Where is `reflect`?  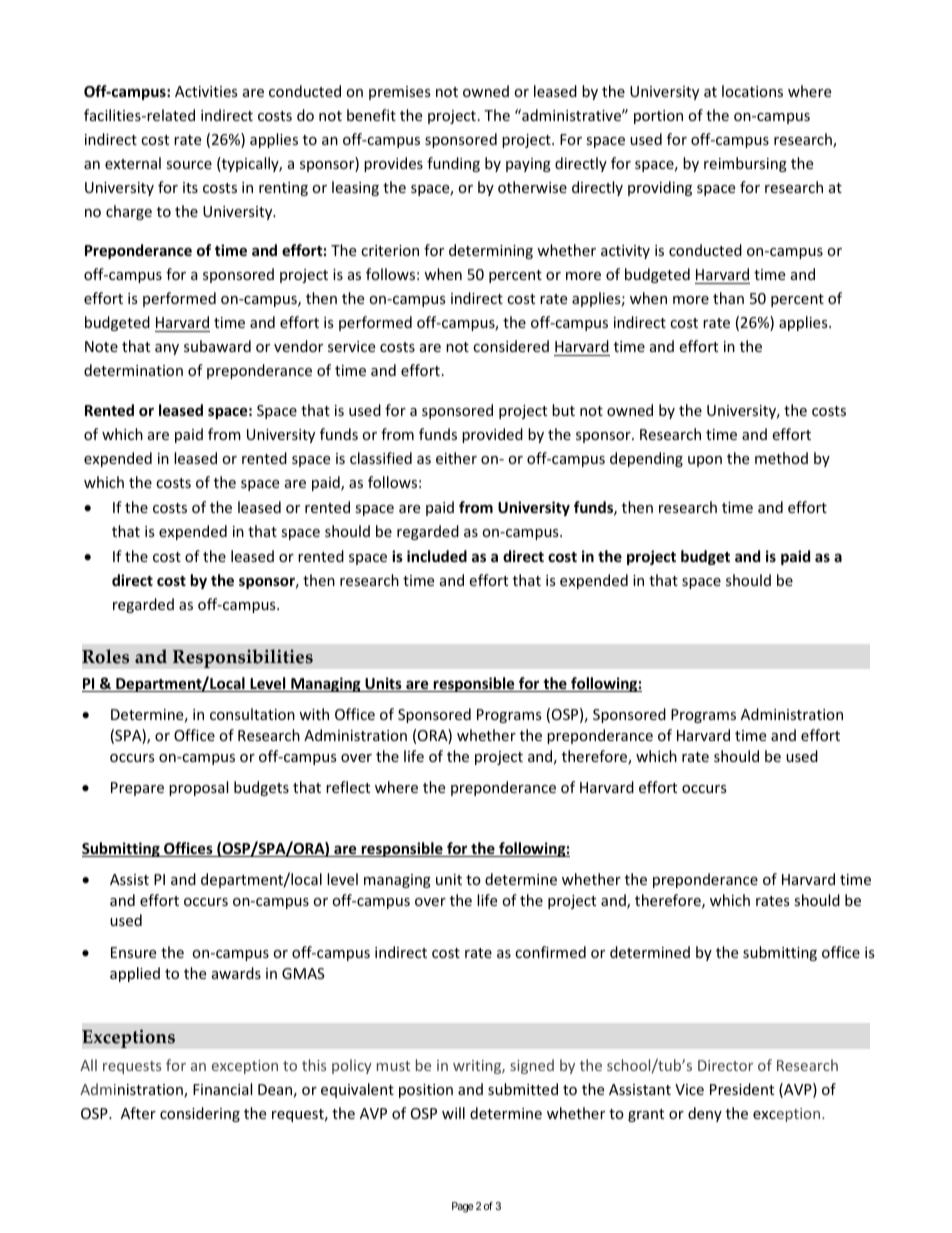
reflect is located at coordinates (348, 787).
